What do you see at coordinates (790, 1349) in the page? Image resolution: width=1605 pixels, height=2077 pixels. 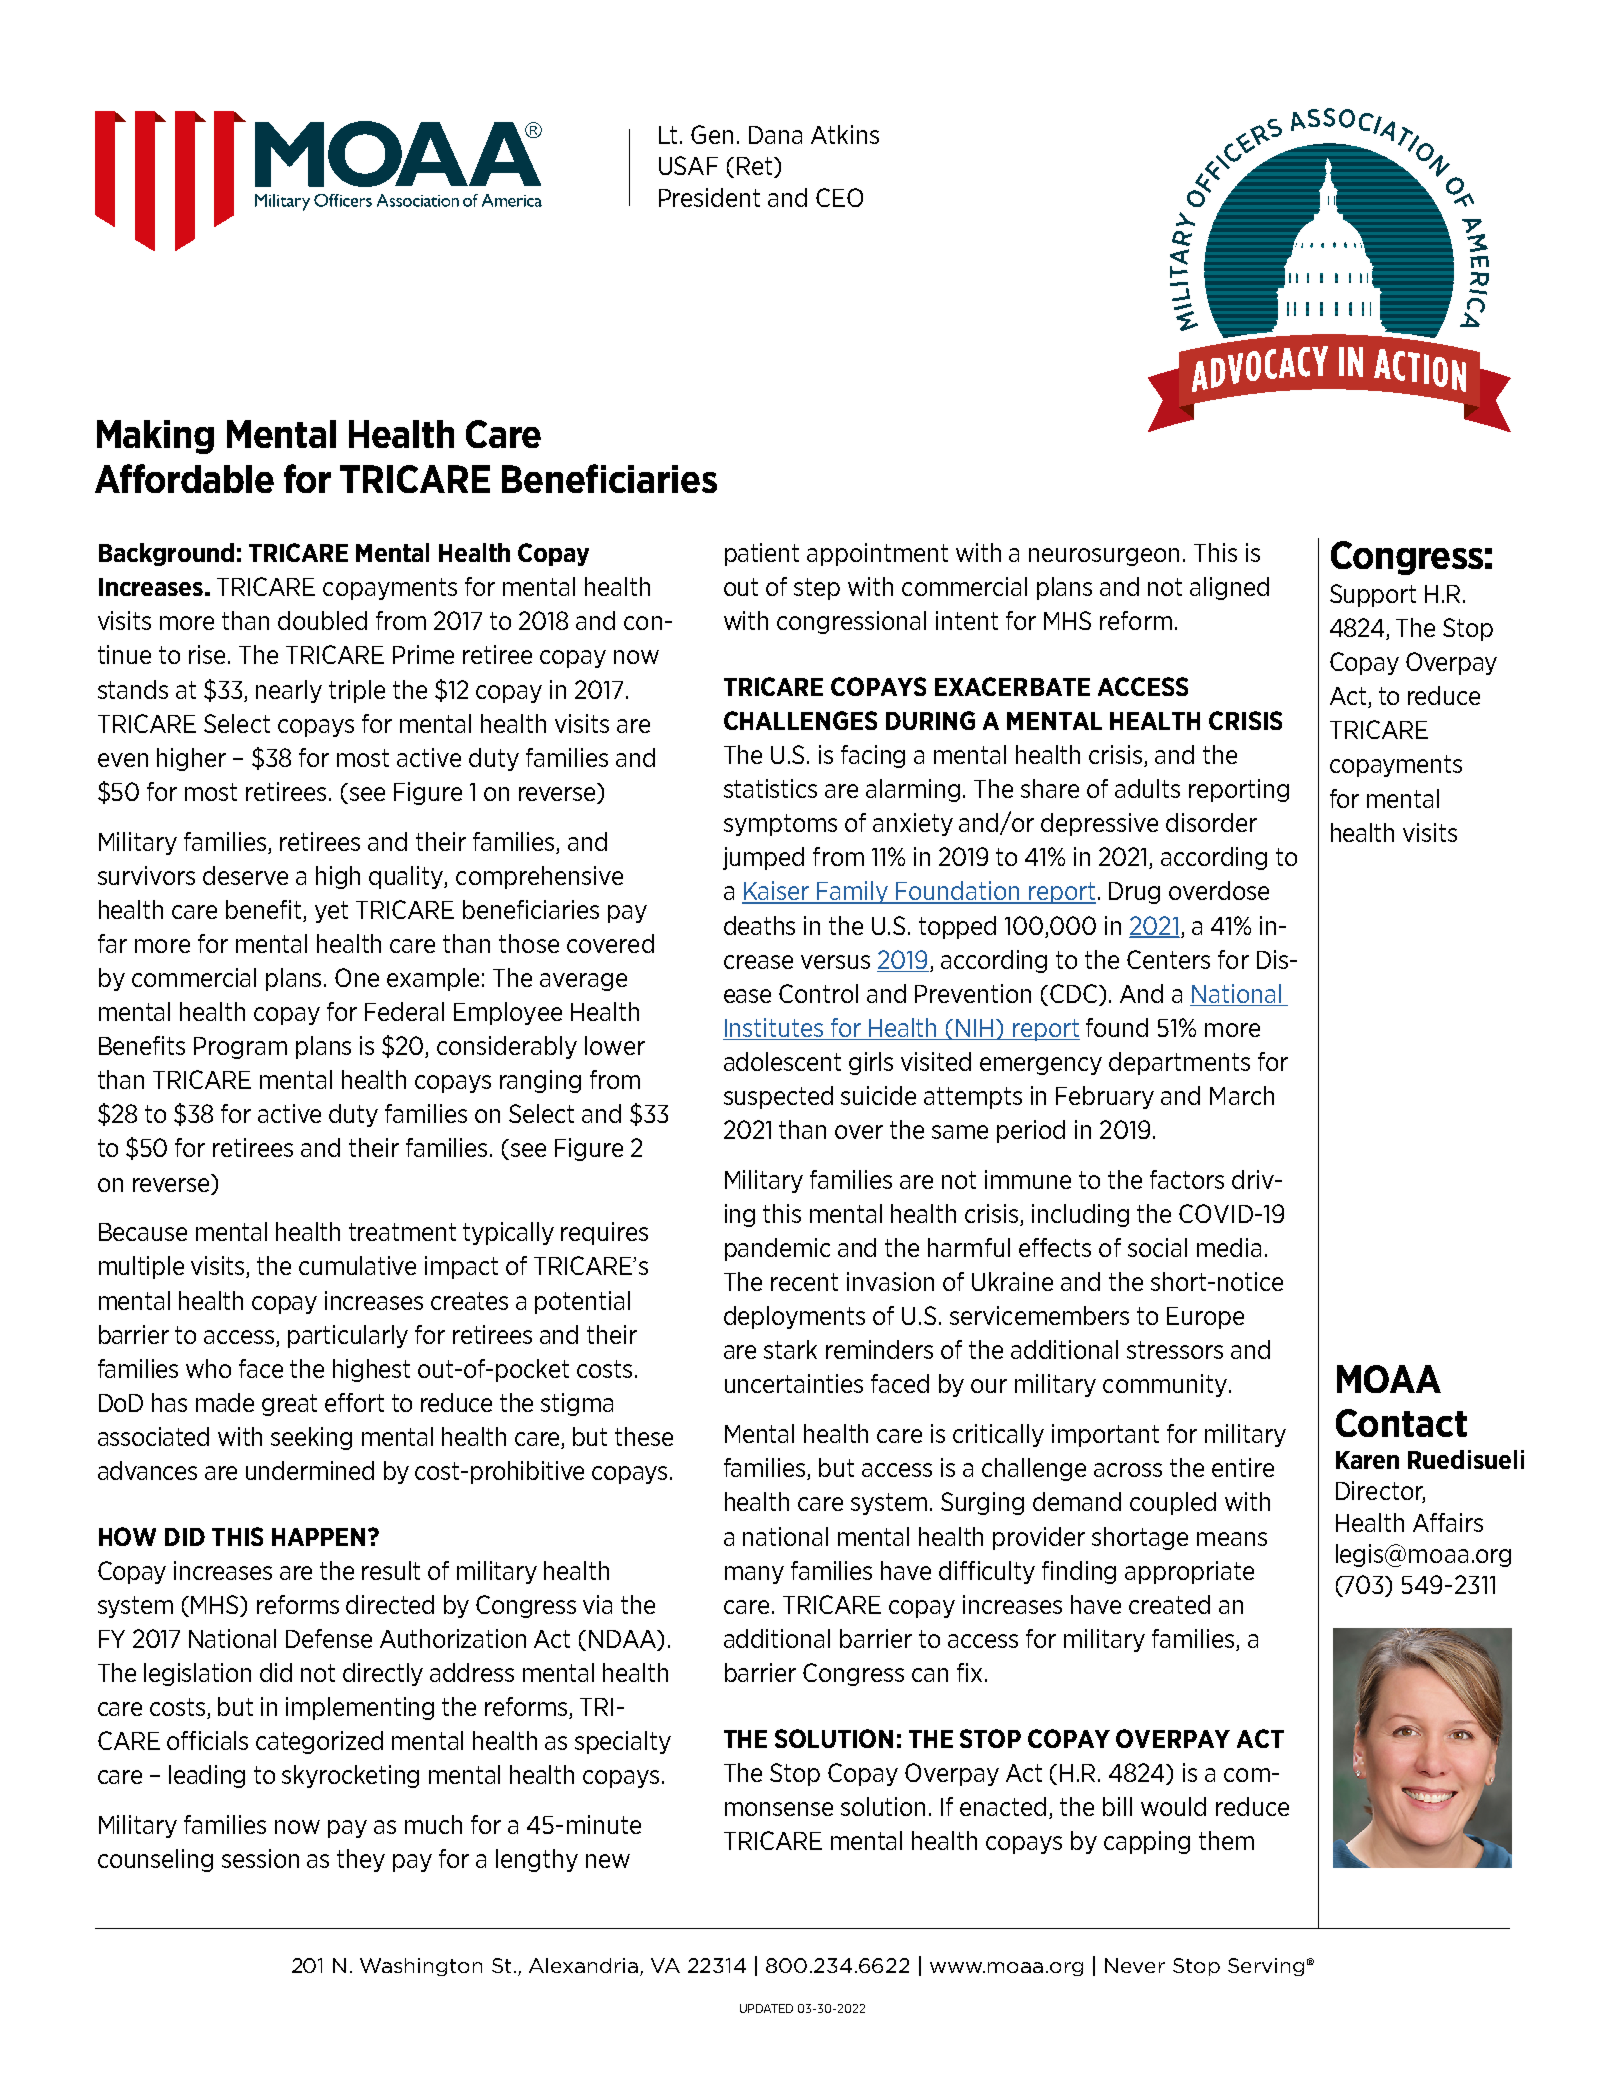 I see `stark` at bounding box center [790, 1349].
